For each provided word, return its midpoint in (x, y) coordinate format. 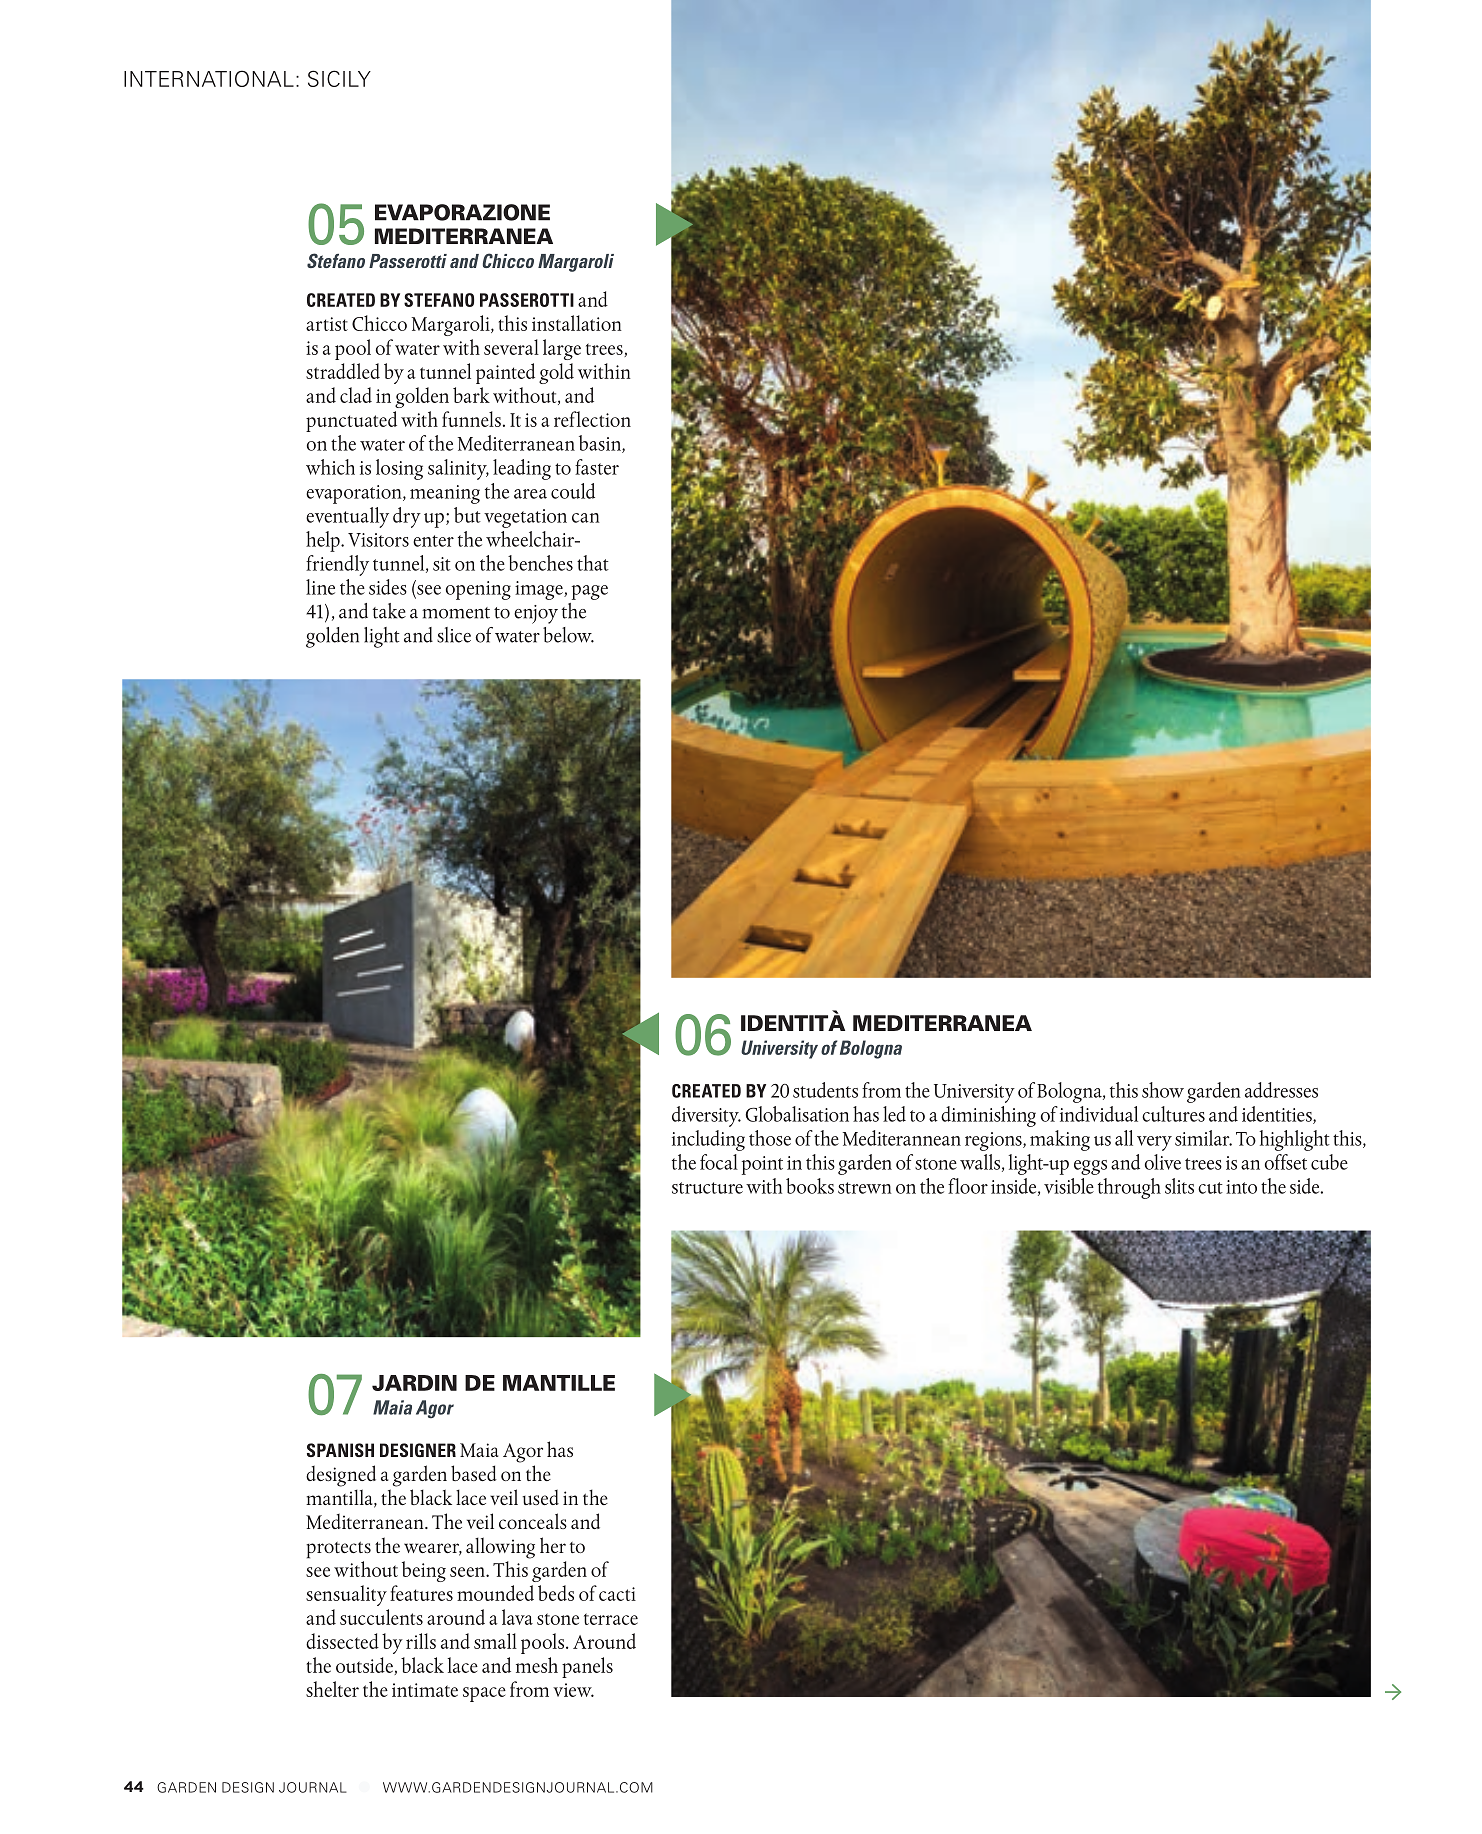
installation (577, 323)
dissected (342, 1641)
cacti (617, 1594)
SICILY (339, 78)
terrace (611, 1619)
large (562, 349)
